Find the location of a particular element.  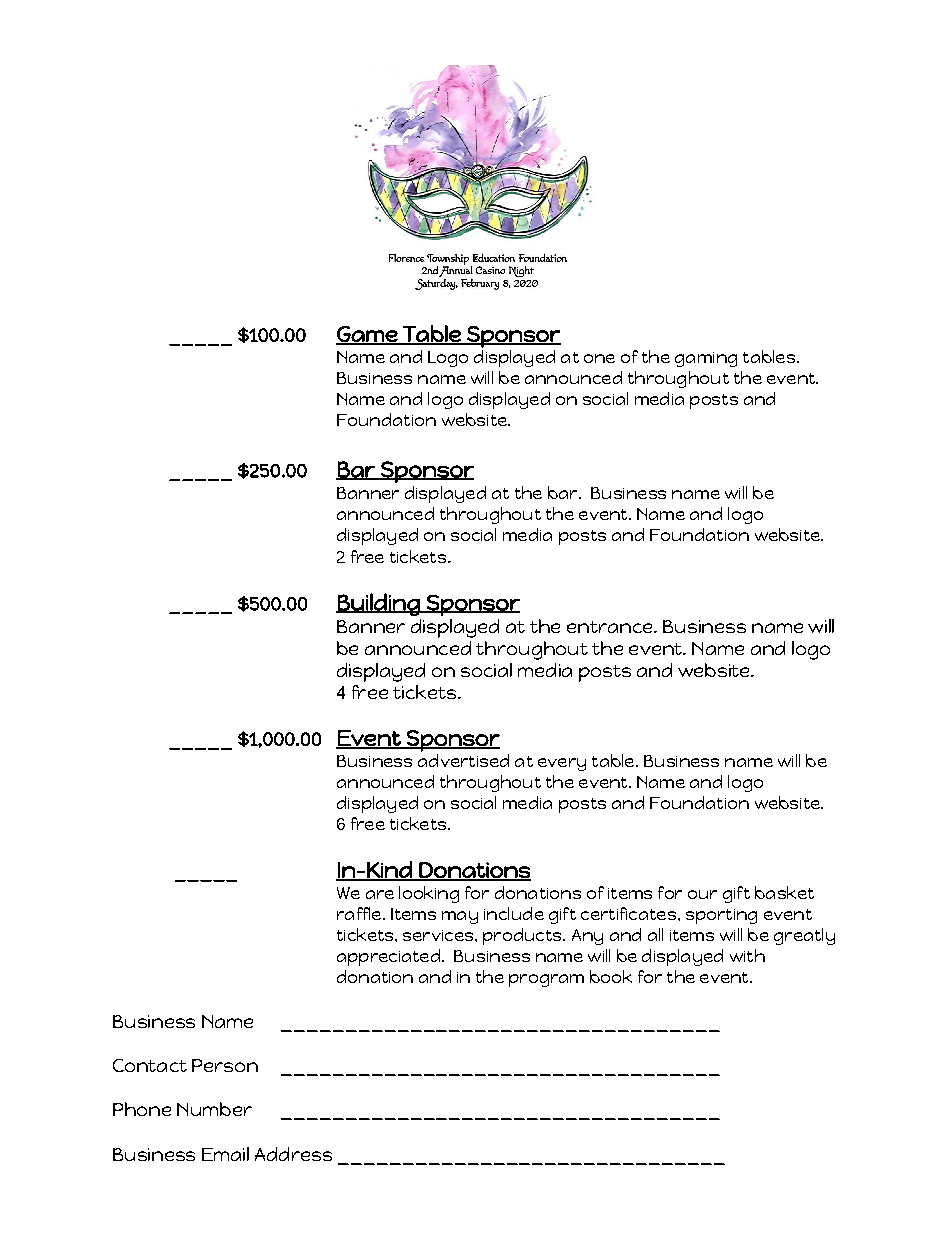

entrance is located at coordinates (611, 627).
